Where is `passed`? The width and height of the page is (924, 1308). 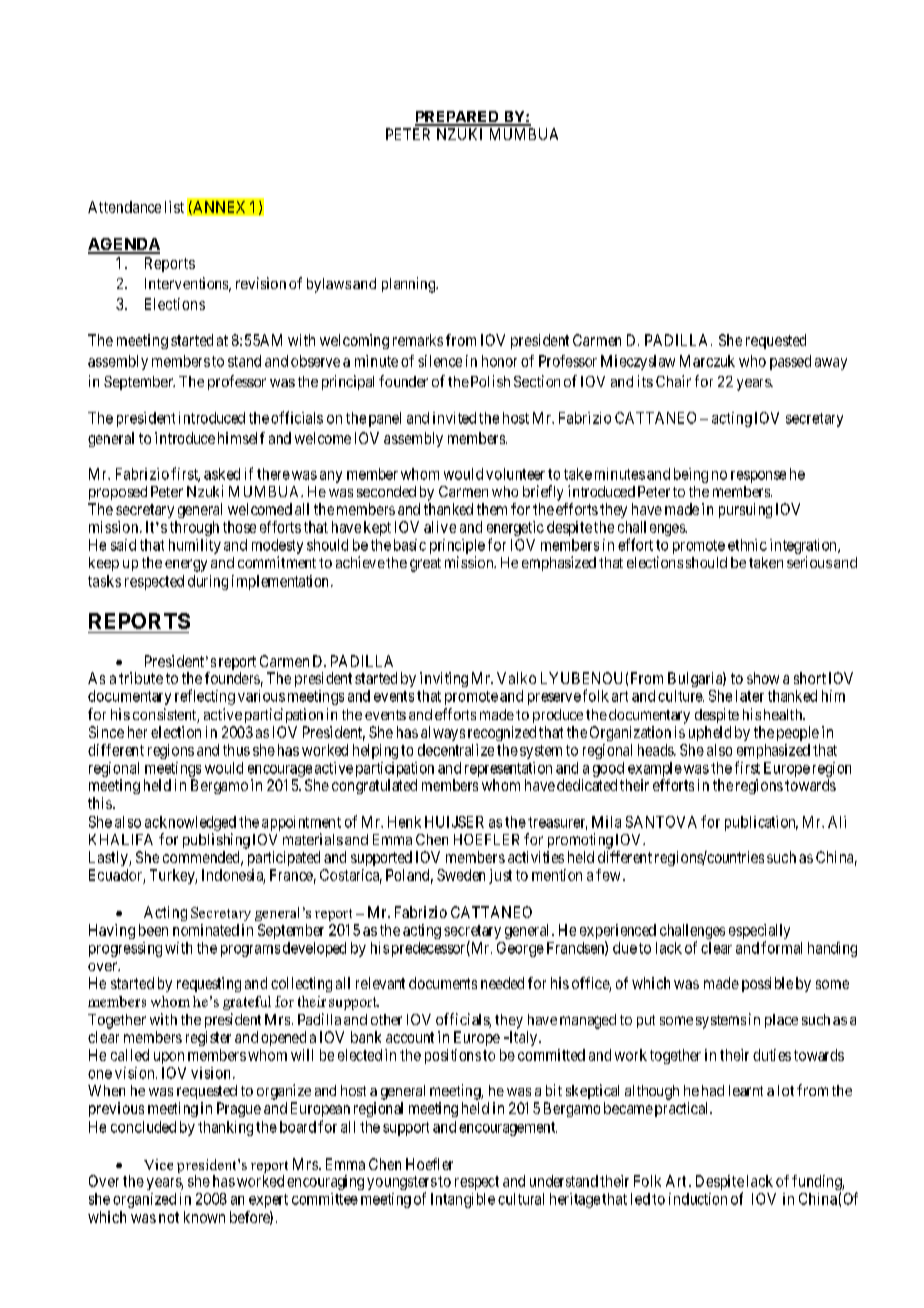 passed is located at coordinates (790, 362).
